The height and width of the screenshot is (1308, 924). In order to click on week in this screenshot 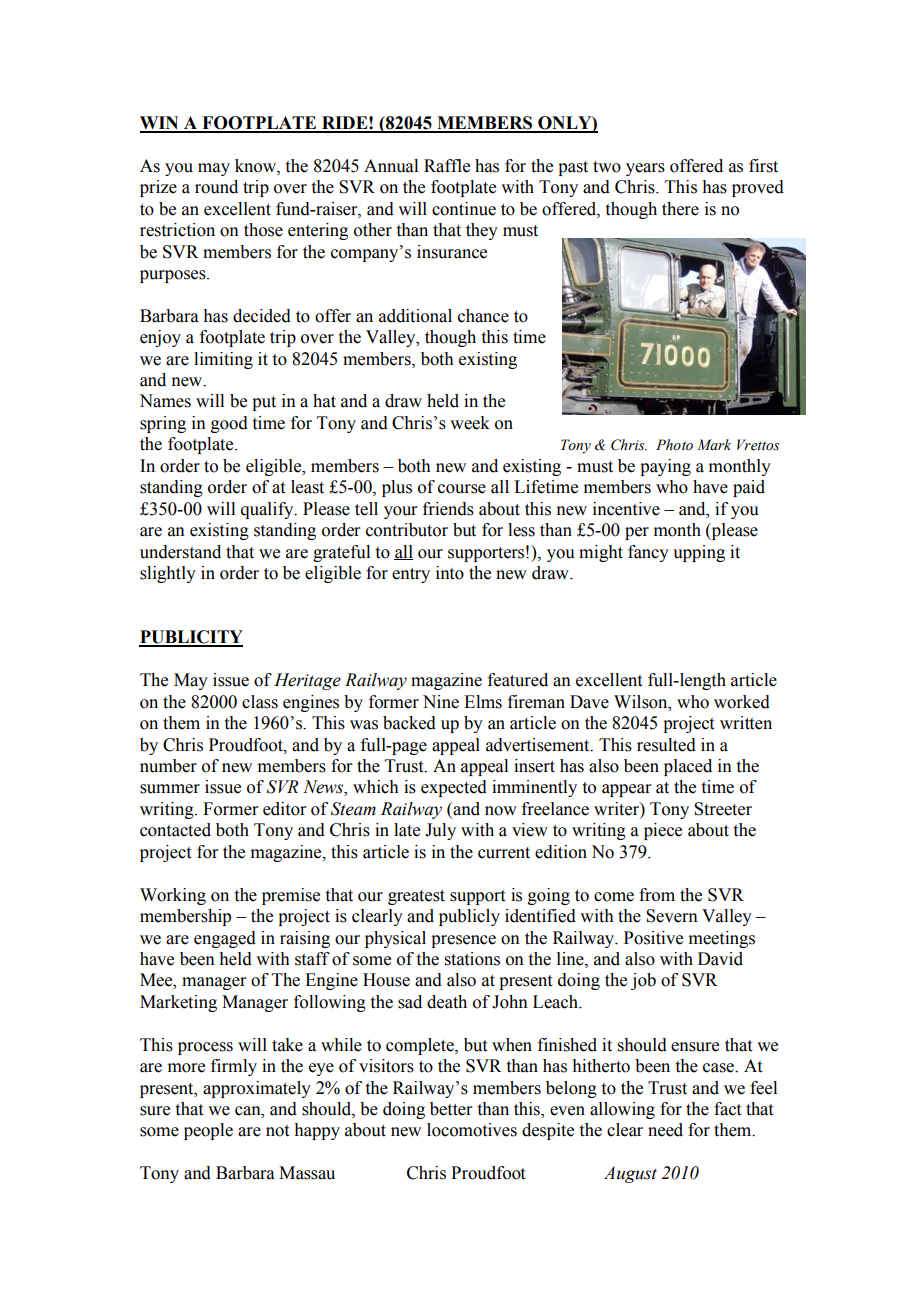, I will do `click(470, 423)`.
